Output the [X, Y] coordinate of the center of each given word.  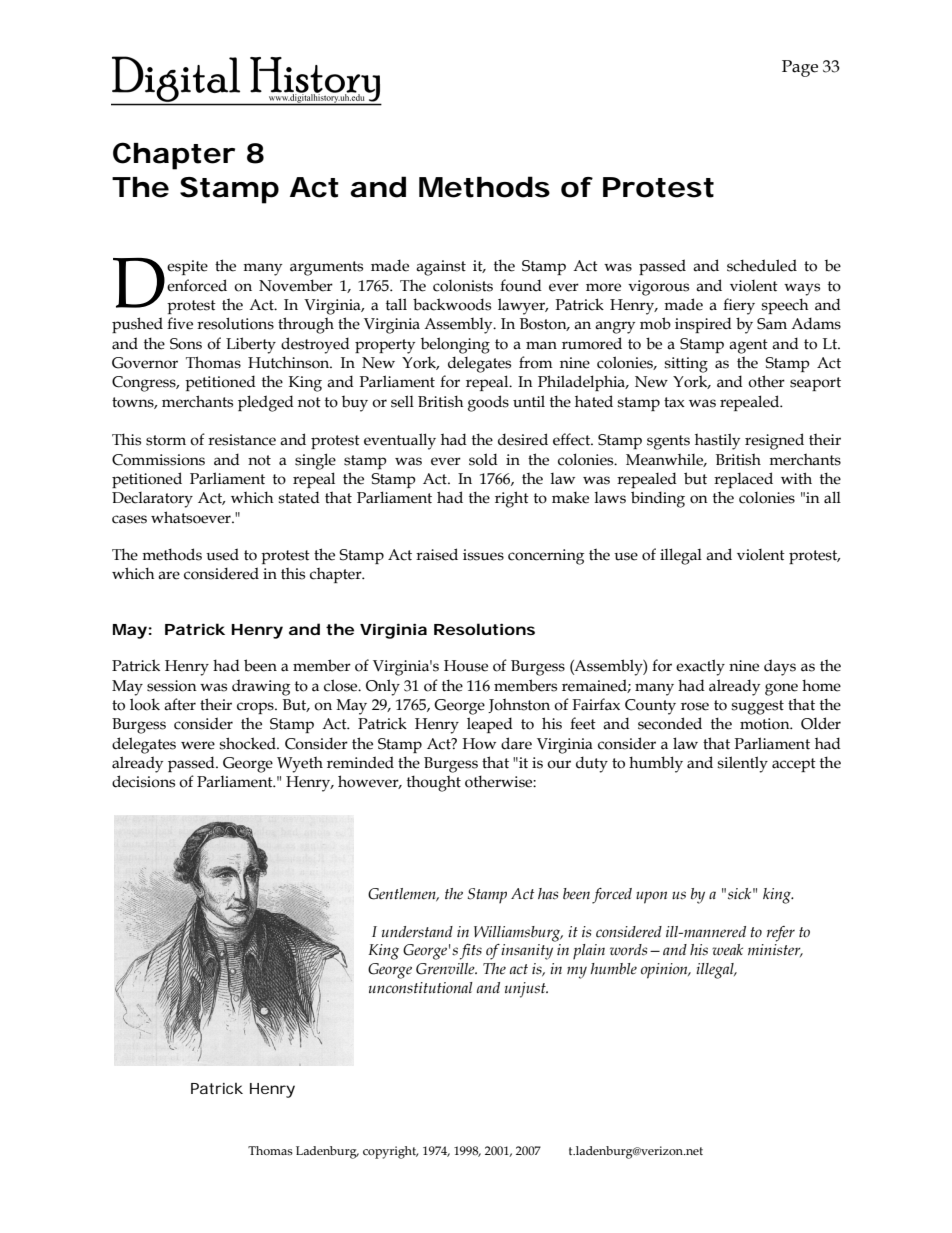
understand [417, 932]
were [198, 745]
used [222, 554]
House [466, 666]
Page [800, 68]
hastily [717, 441]
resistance [242, 440]
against [441, 268]
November [296, 285]
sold [483, 459]
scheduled [762, 265]
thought [434, 783]
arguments [326, 268]
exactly [700, 667]
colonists [463, 286]
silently [743, 764]
